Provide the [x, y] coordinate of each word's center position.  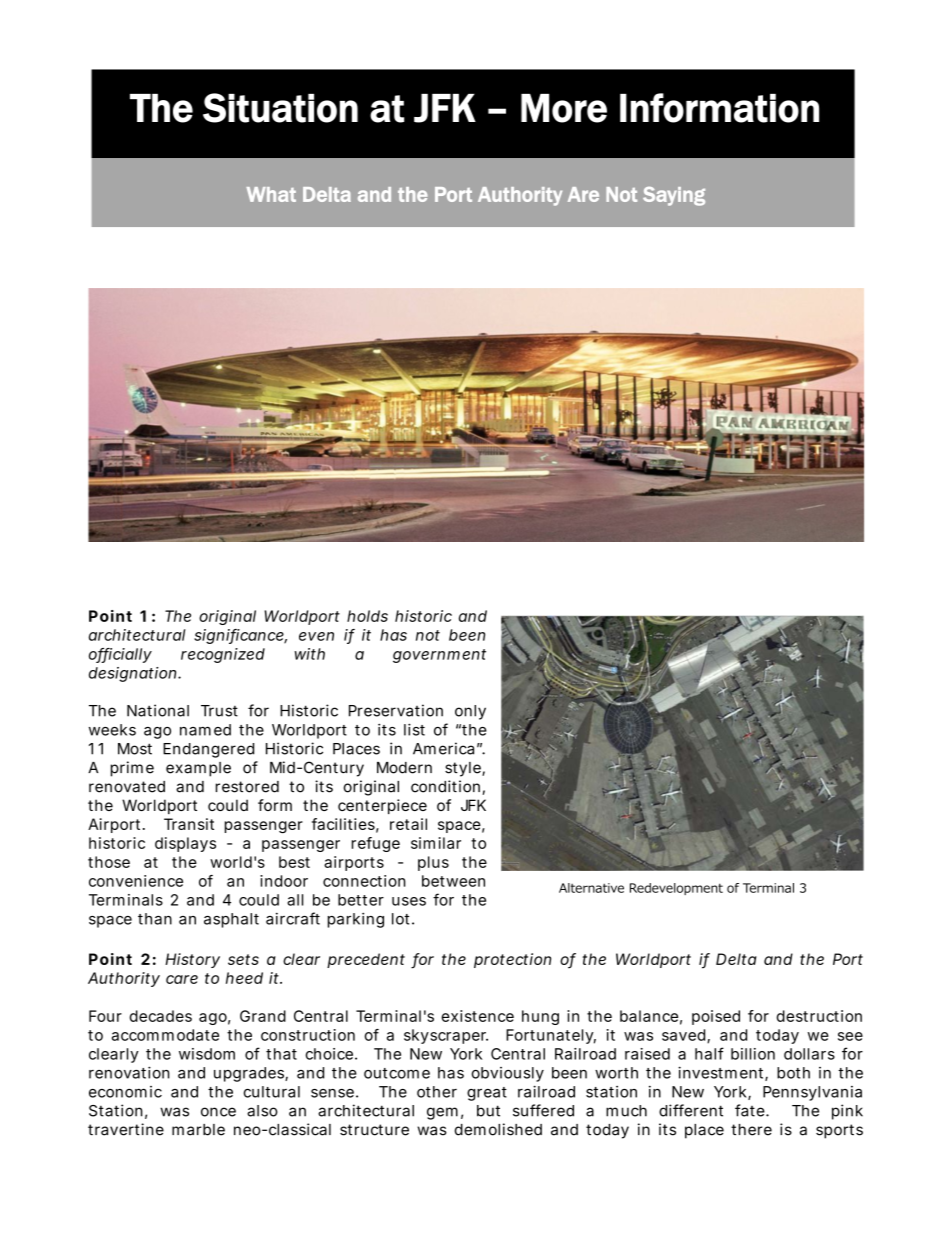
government [439, 656]
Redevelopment [676, 889]
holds [367, 616]
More [564, 108]
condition [445, 786]
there [751, 1130]
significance [240, 636]
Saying [674, 196]
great [487, 1094]
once [218, 1112]
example [198, 769]
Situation [280, 108]
